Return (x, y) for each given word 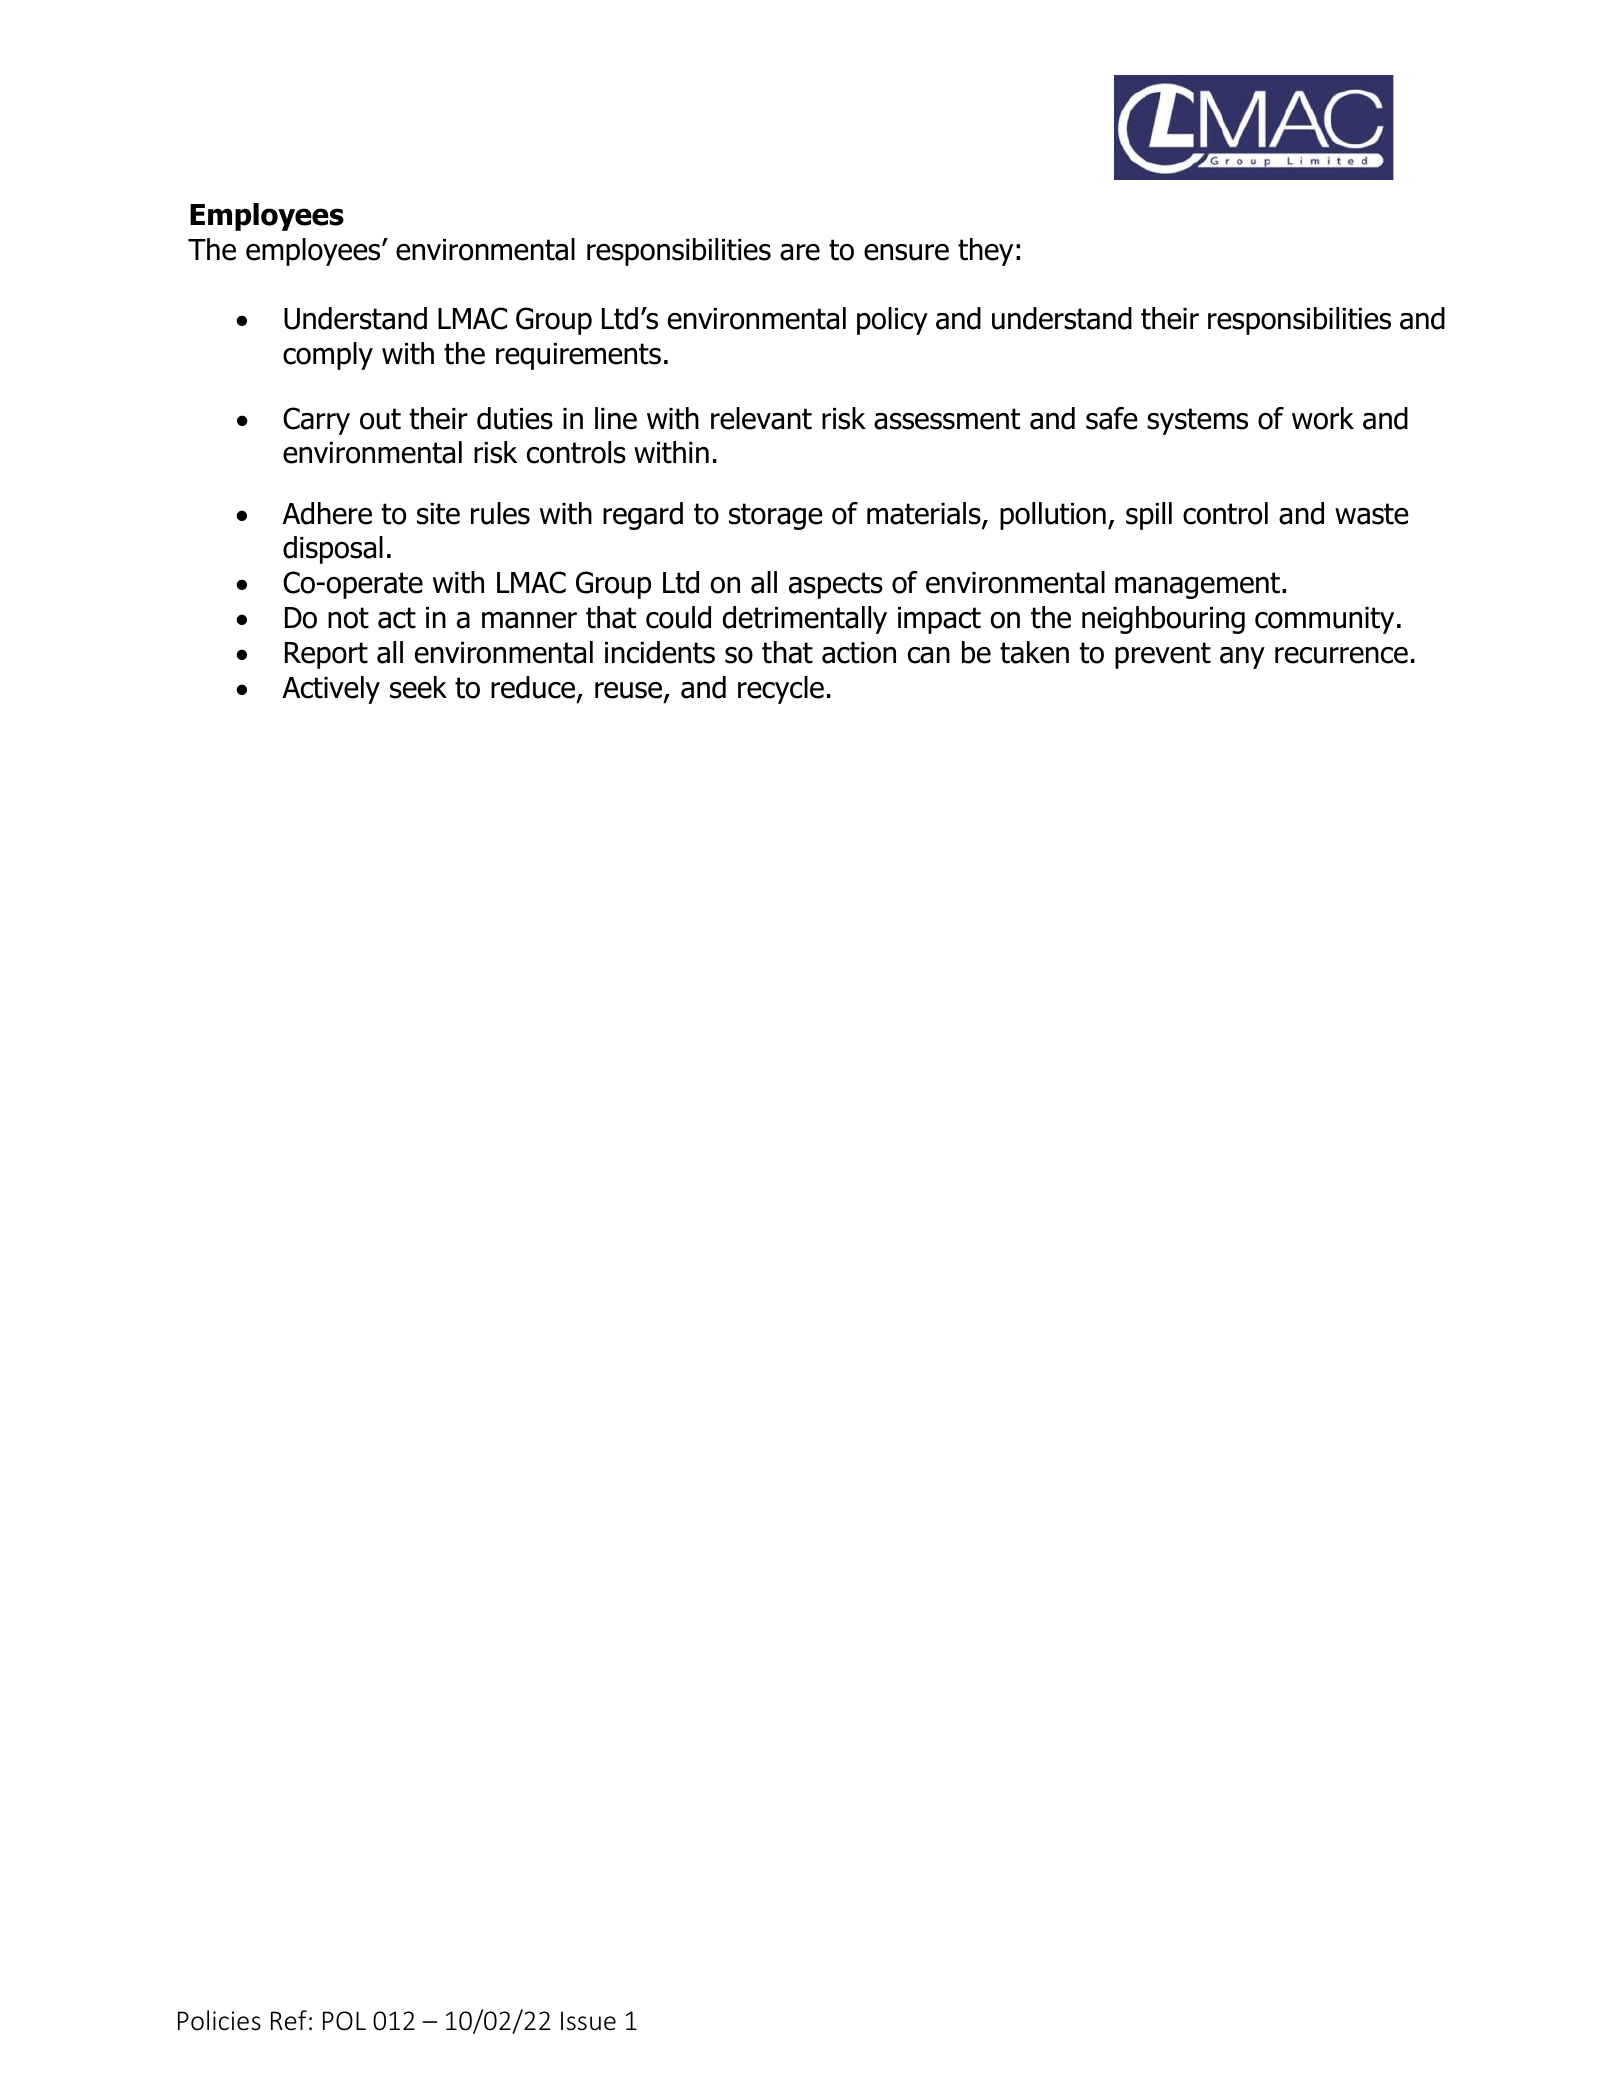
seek (418, 687)
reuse (630, 692)
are (800, 252)
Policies (219, 2020)
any (1242, 658)
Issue (588, 2021)
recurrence (1341, 655)
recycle (781, 690)
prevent (1163, 655)
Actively (331, 690)
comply (328, 356)
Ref (289, 2020)
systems (1197, 421)
